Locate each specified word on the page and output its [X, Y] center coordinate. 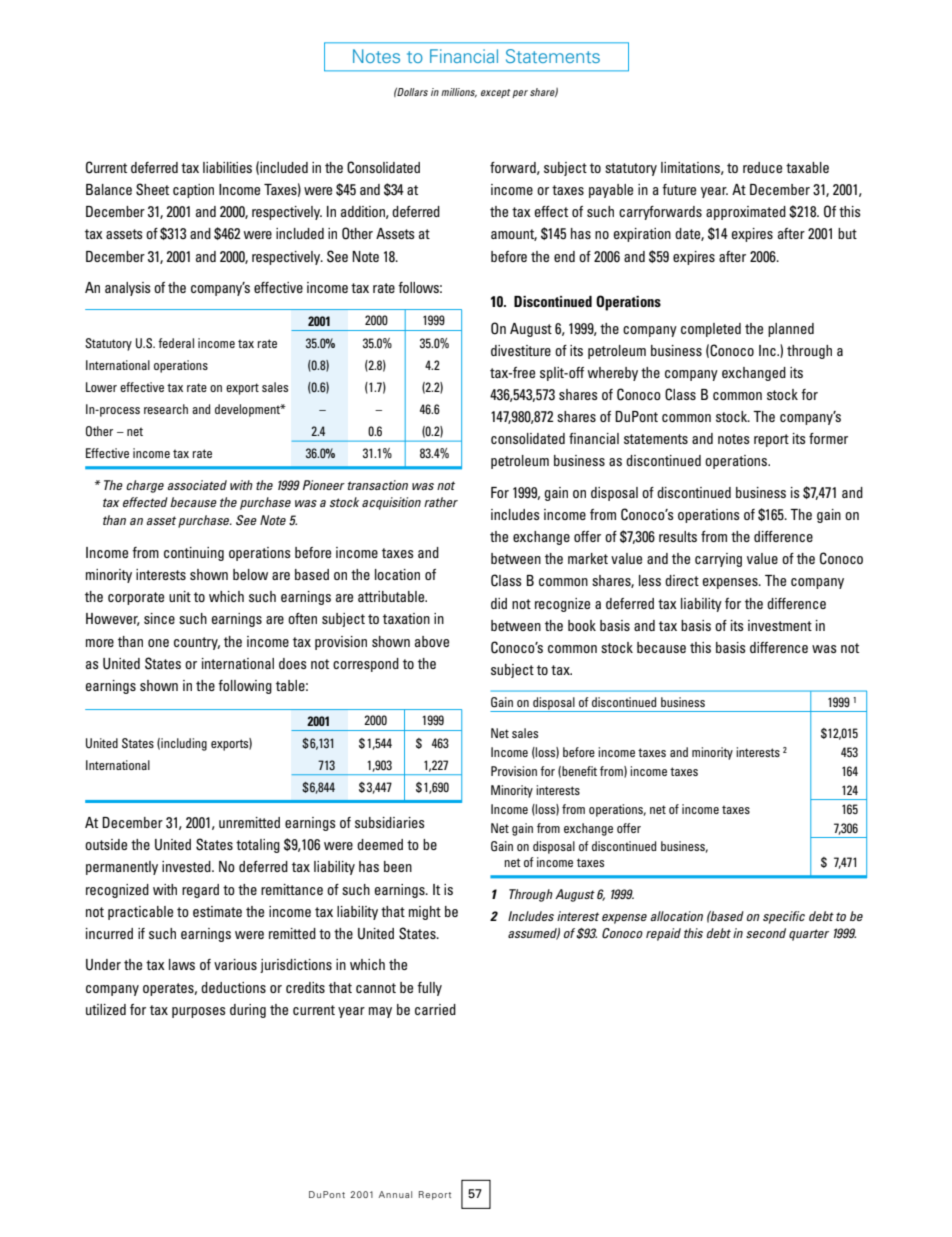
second [766, 933]
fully [429, 989]
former [828, 438]
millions [459, 93]
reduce [762, 167]
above [432, 641]
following [245, 687]
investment [780, 625]
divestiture [521, 350]
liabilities [227, 167]
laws [182, 964]
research [166, 409]
